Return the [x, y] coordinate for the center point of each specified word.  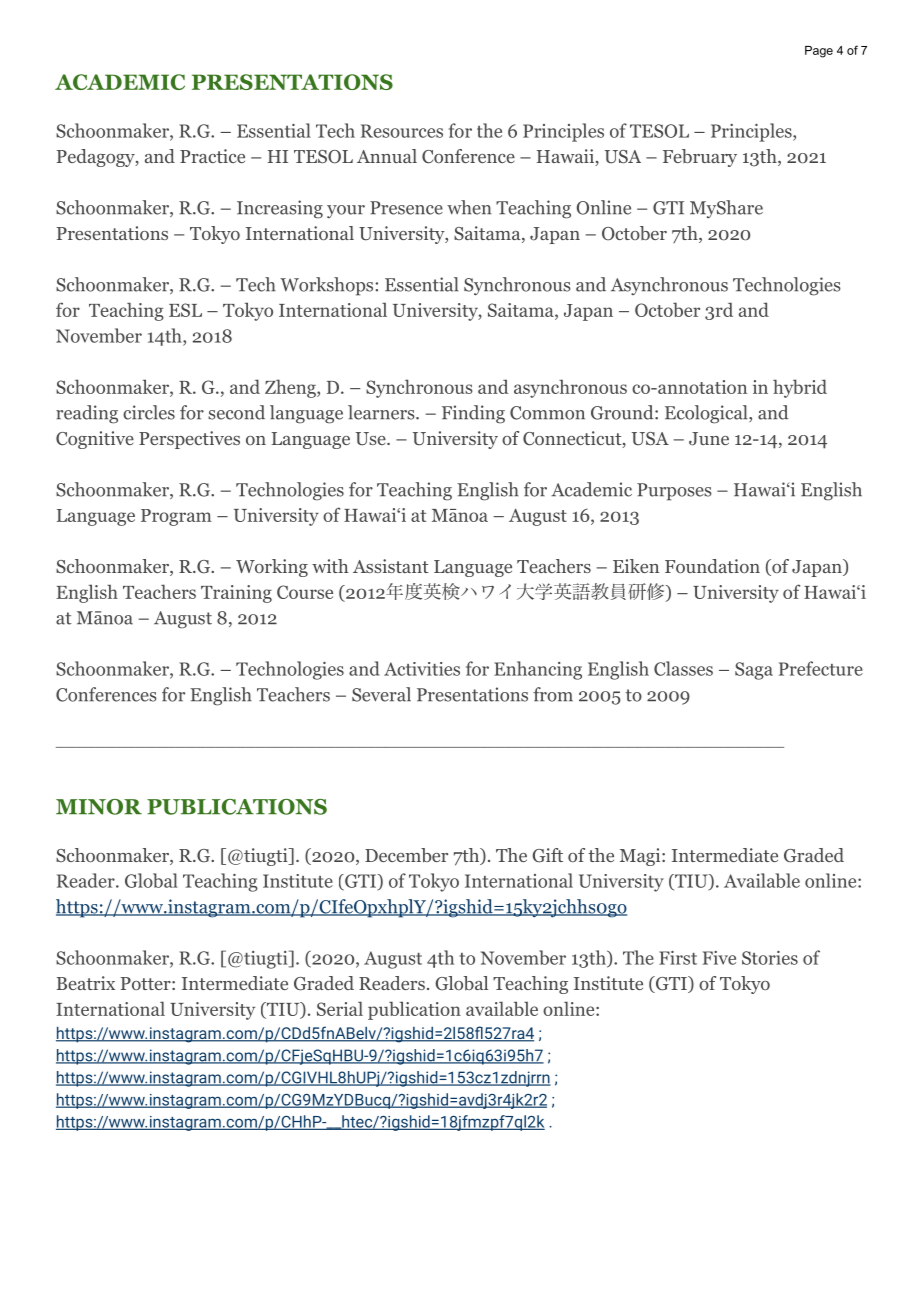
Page [819, 52]
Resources [402, 131]
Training [236, 594]
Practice [212, 156]
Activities [422, 669]
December [406, 855]
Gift [547, 855]
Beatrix [85, 983]
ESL [185, 310]
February [700, 158]
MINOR [99, 807]
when [469, 207]
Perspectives [189, 440]
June [709, 439]
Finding [473, 414]
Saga [754, 671]
